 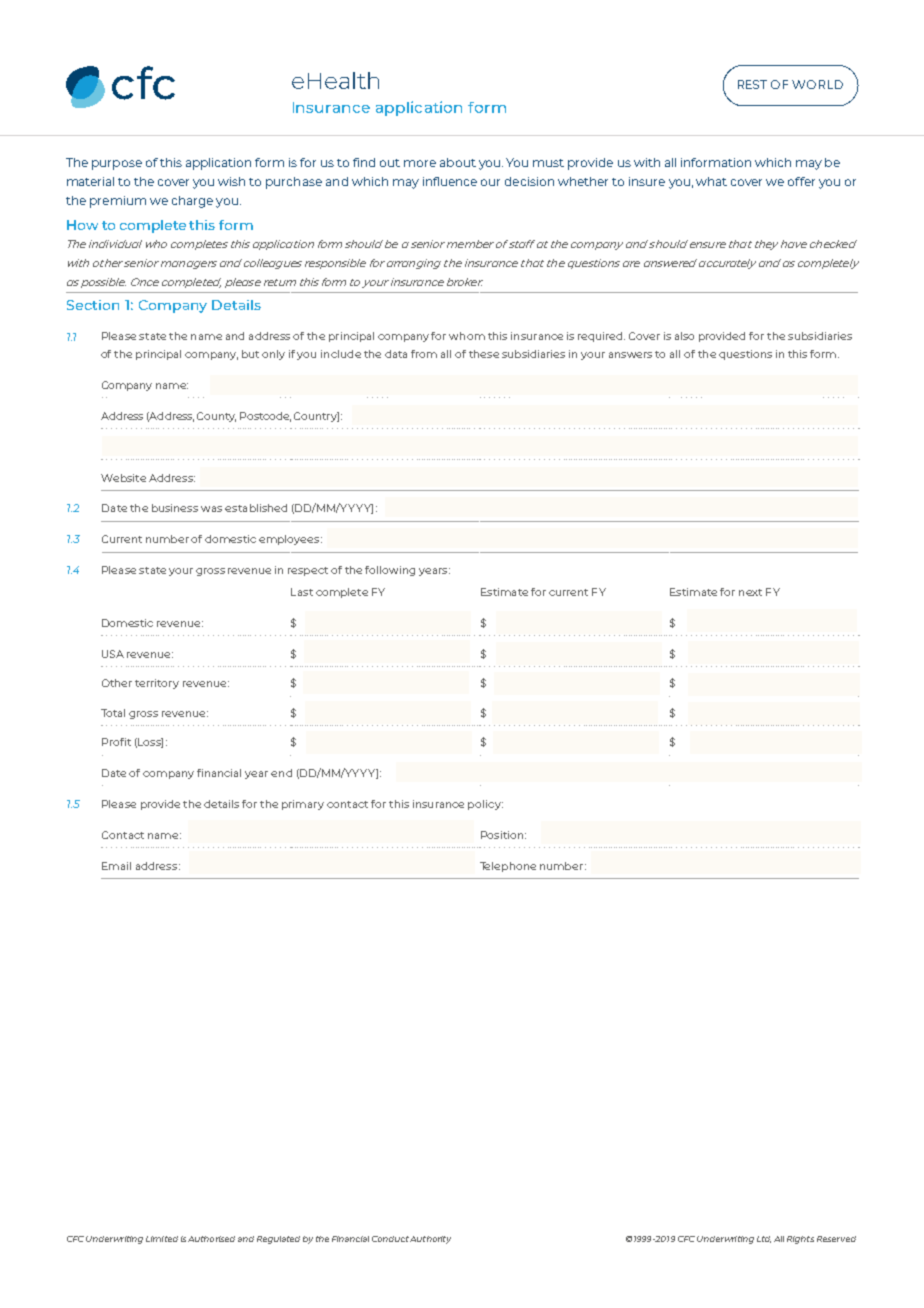 What do you see at coordinates (116, 866) in the page?
I see `Email` at bounding box center [116, 866].
